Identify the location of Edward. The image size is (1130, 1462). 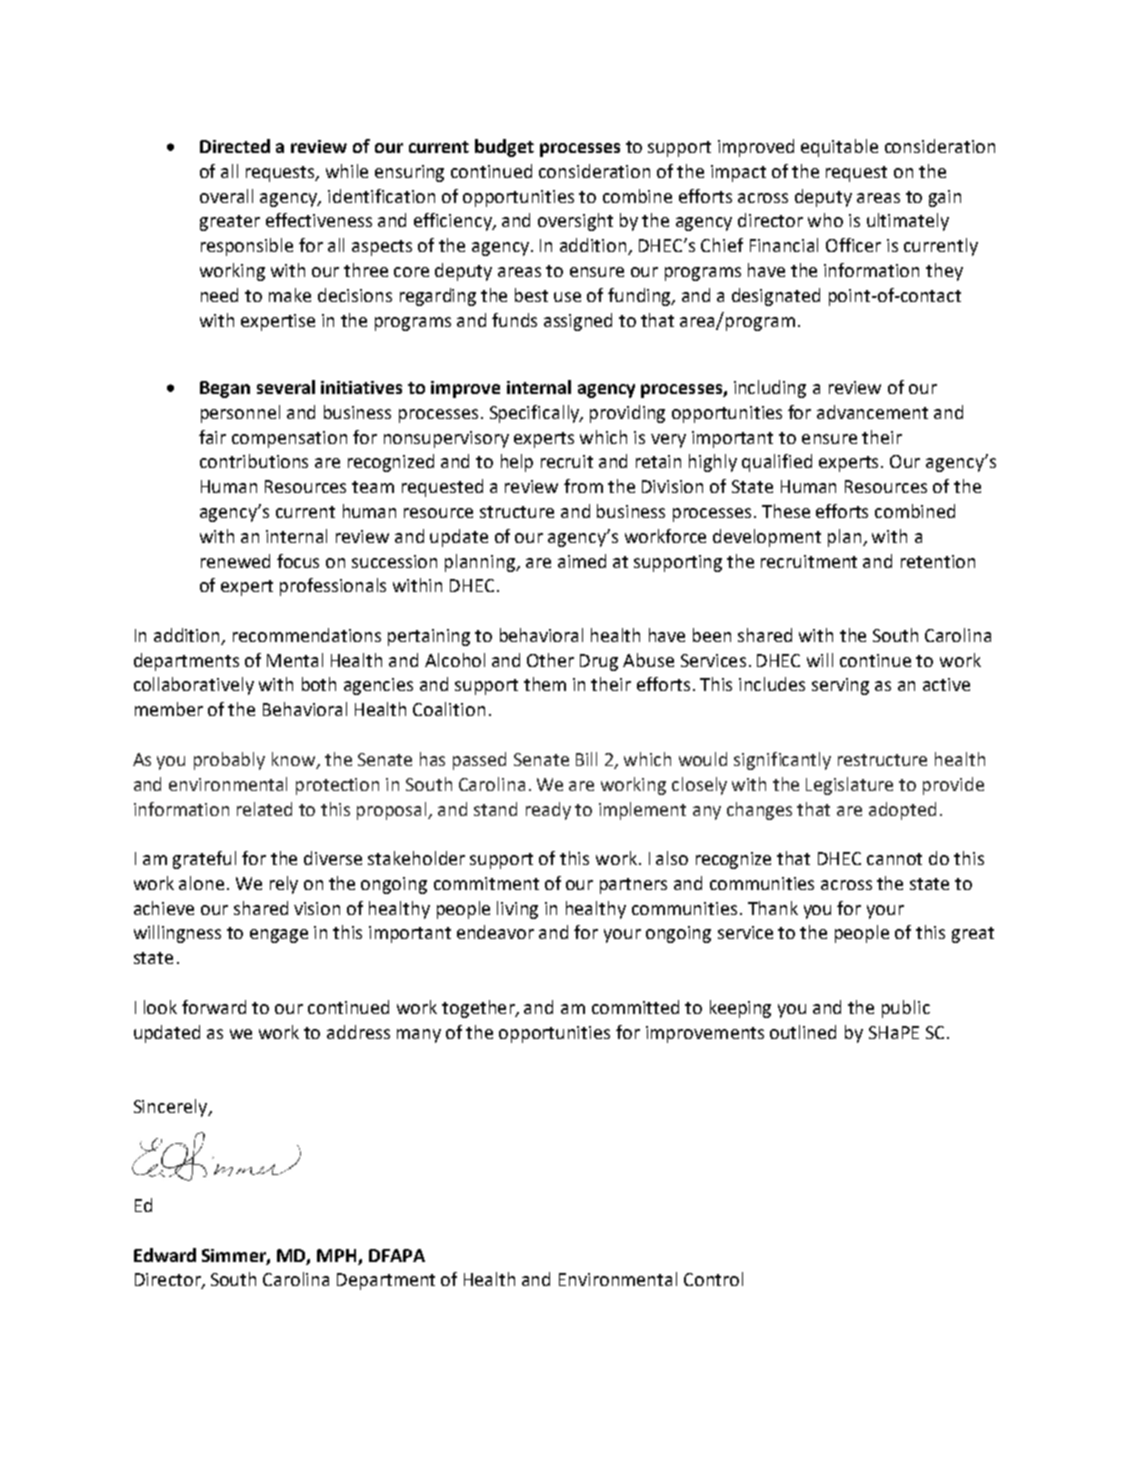
(165, 1255).
